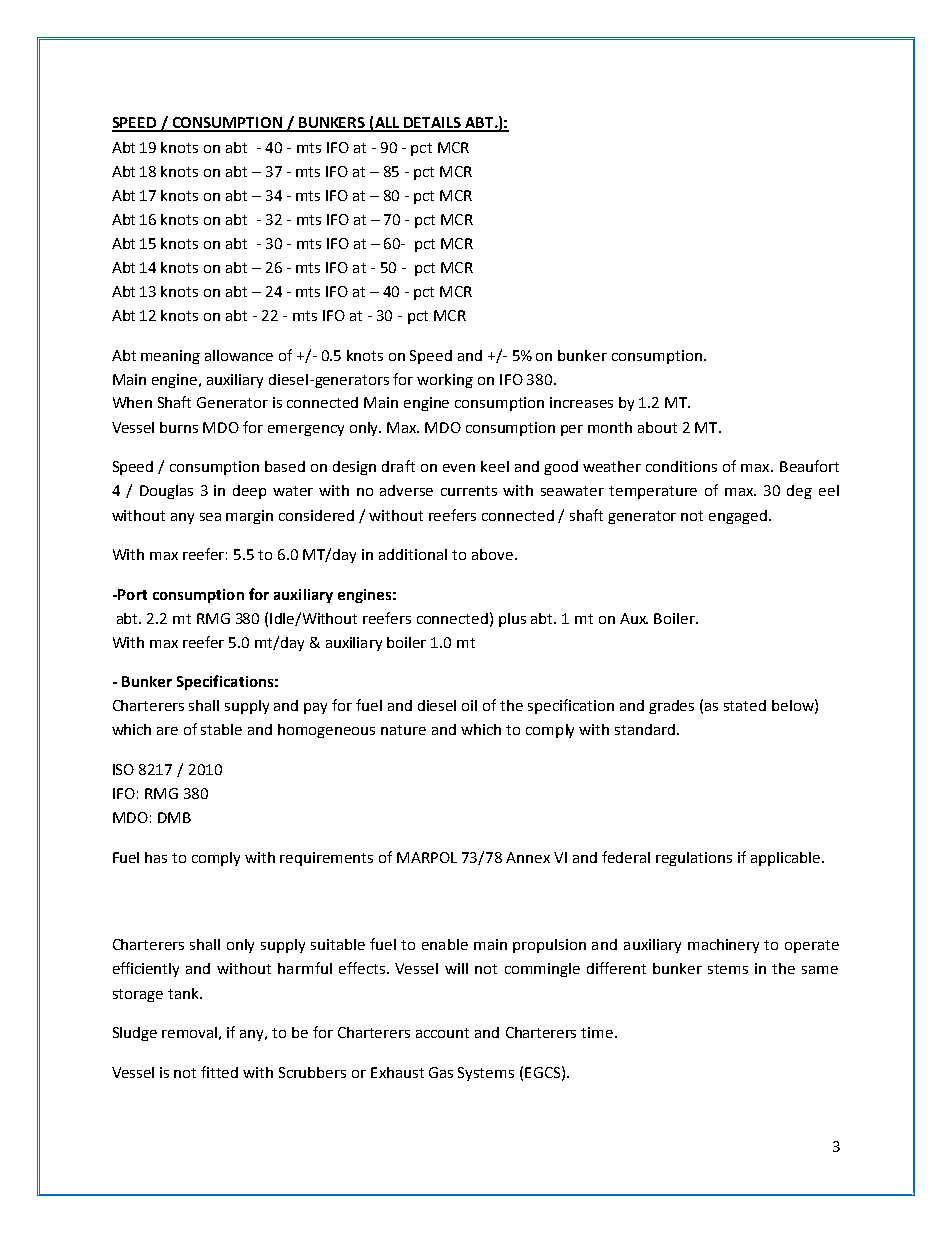 Image resolution: width=952 pixels, height=1233 pixels. What do you see at coordinates (745, 705) in the screenshot?
I see `stated` at bounding box center [745, 705].
